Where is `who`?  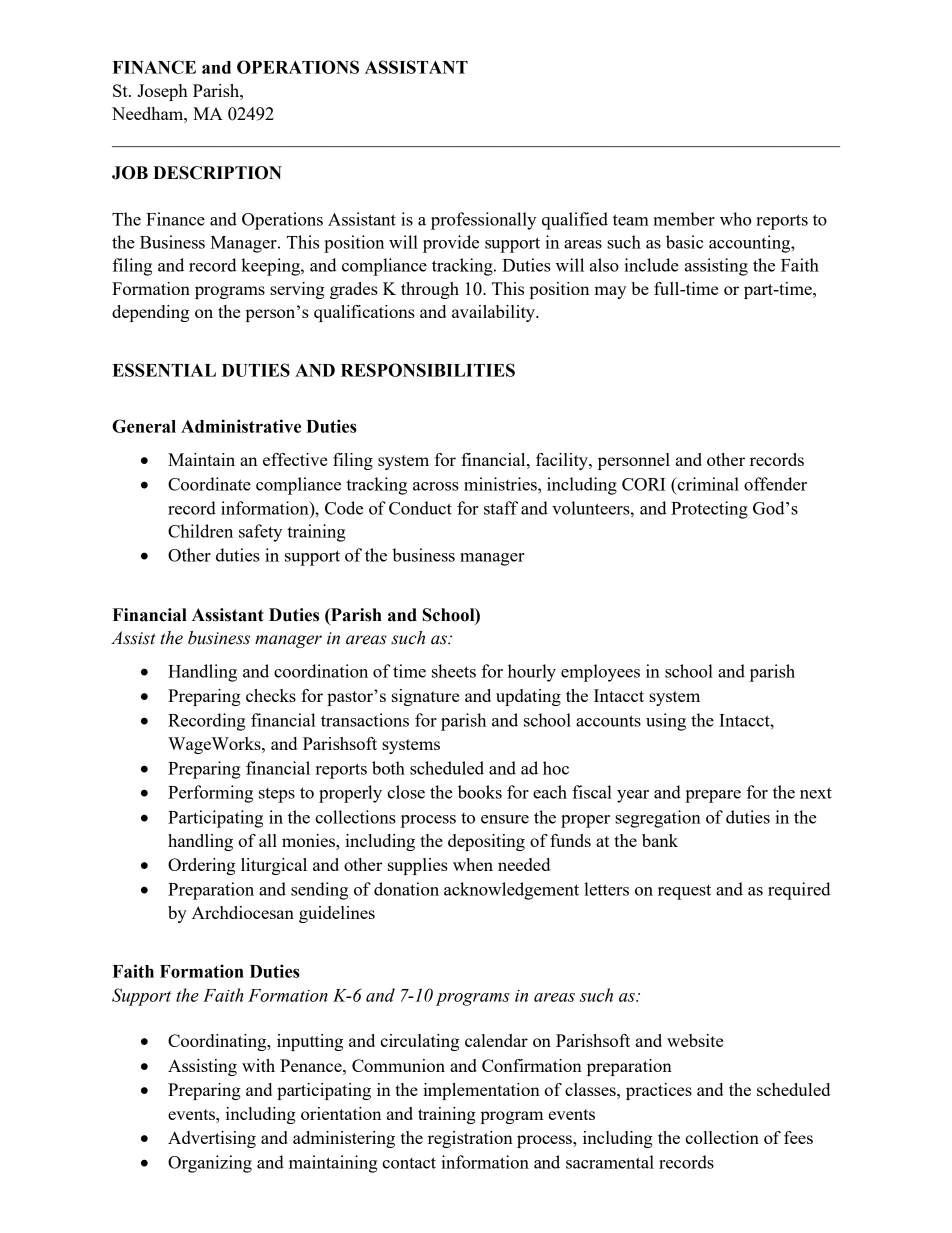
who is located at coordinates (735, 219).
